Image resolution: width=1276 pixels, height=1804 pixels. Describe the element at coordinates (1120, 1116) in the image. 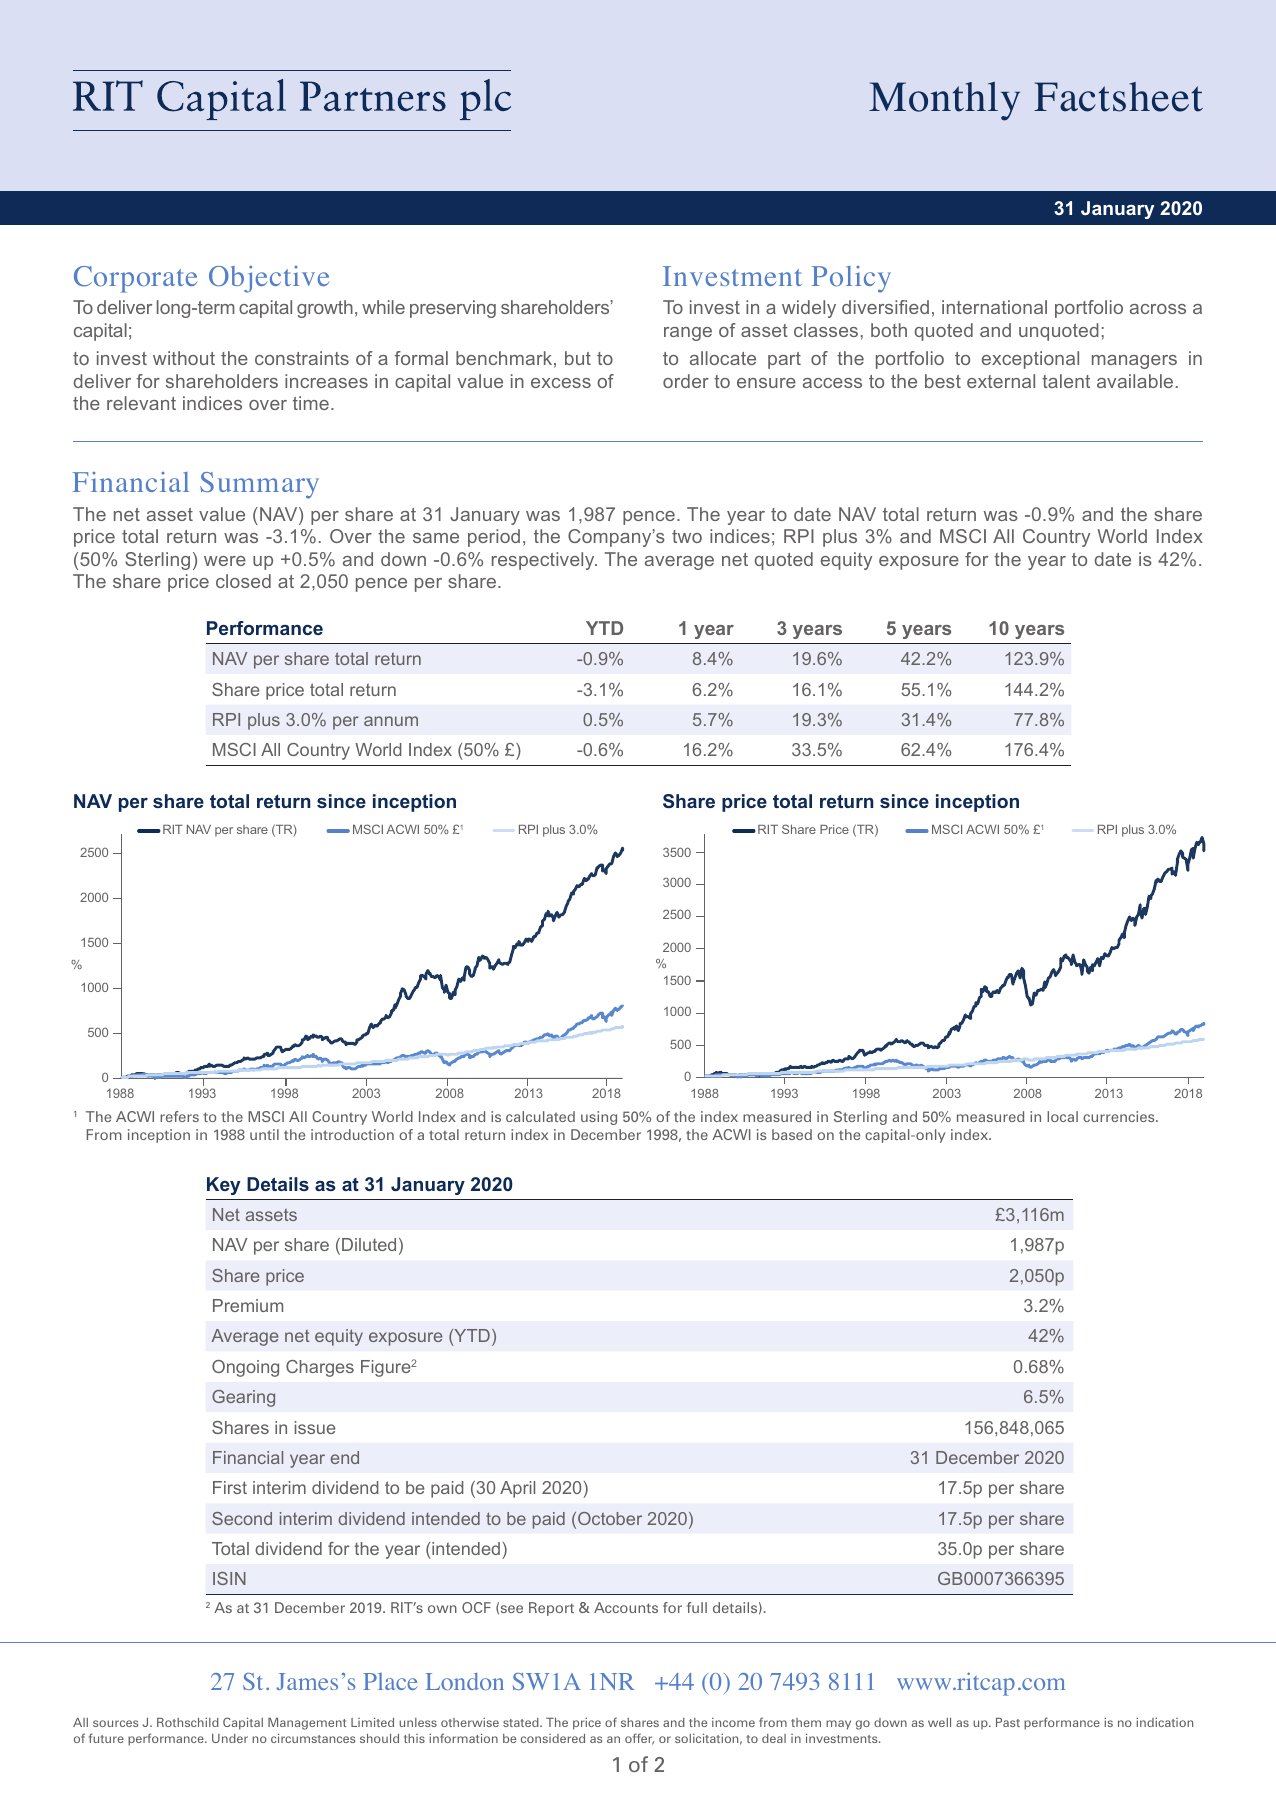

I see `currencies` at that location.
